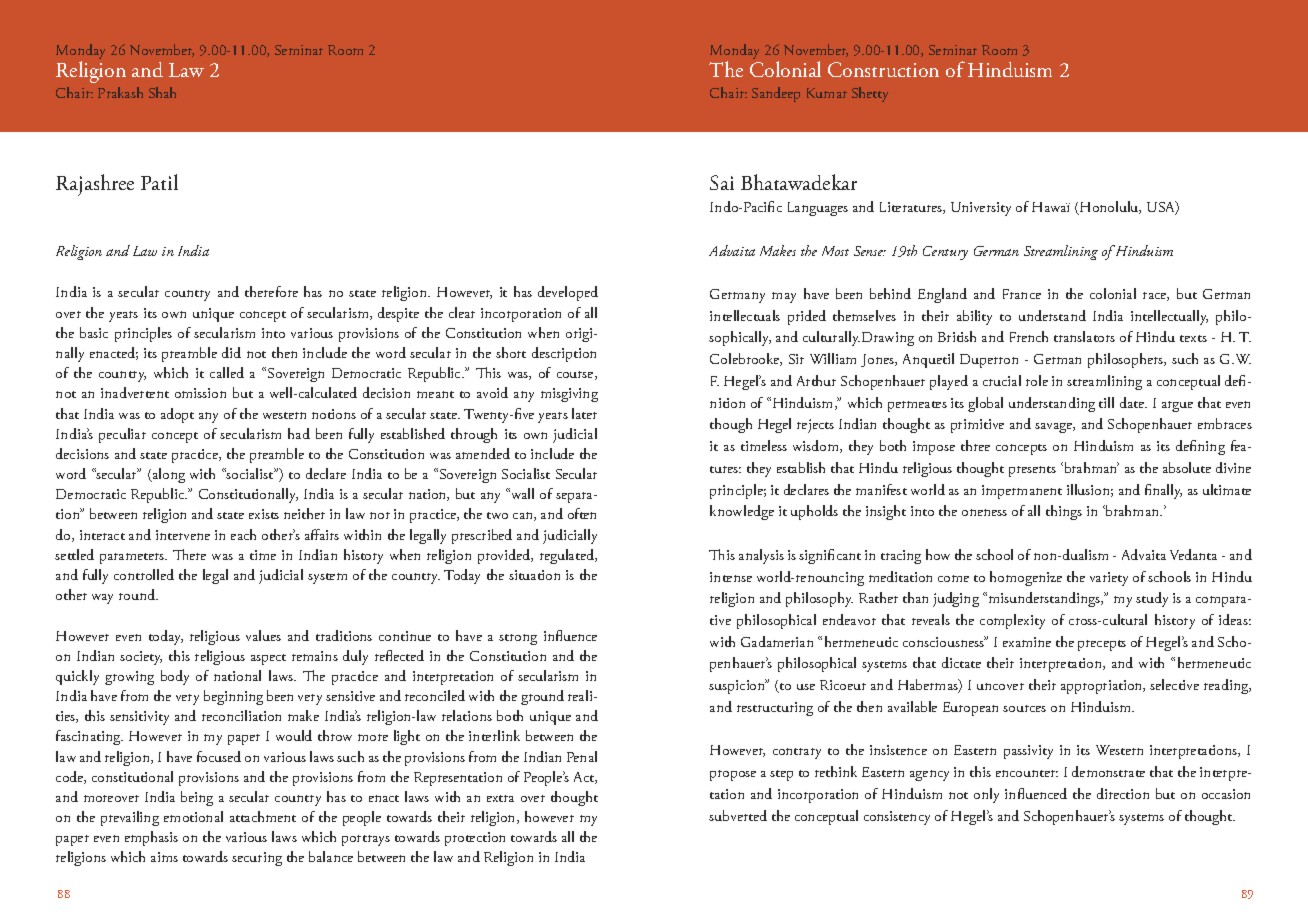 The image size is (1308, 924). What do you see at coordinates (1022, 294) in the image?
I see `France` at bounding box center [1022, 294].
